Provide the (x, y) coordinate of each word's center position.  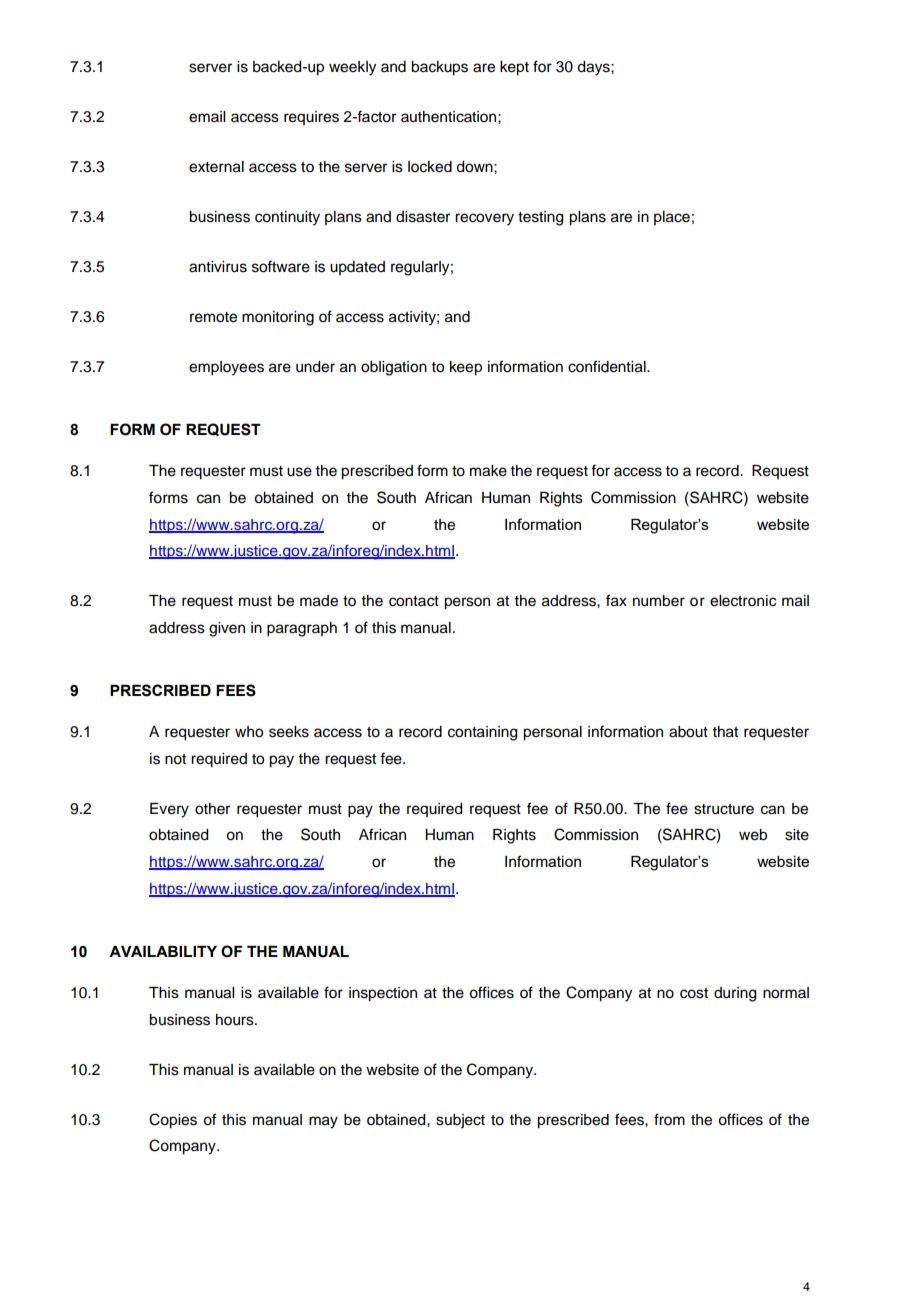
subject (460, 1121)
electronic (743, 601)
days (594, 68)
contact (414, 601)
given (227, 629)
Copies (173, 1121)
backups (439, 68)
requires (311, 118)
